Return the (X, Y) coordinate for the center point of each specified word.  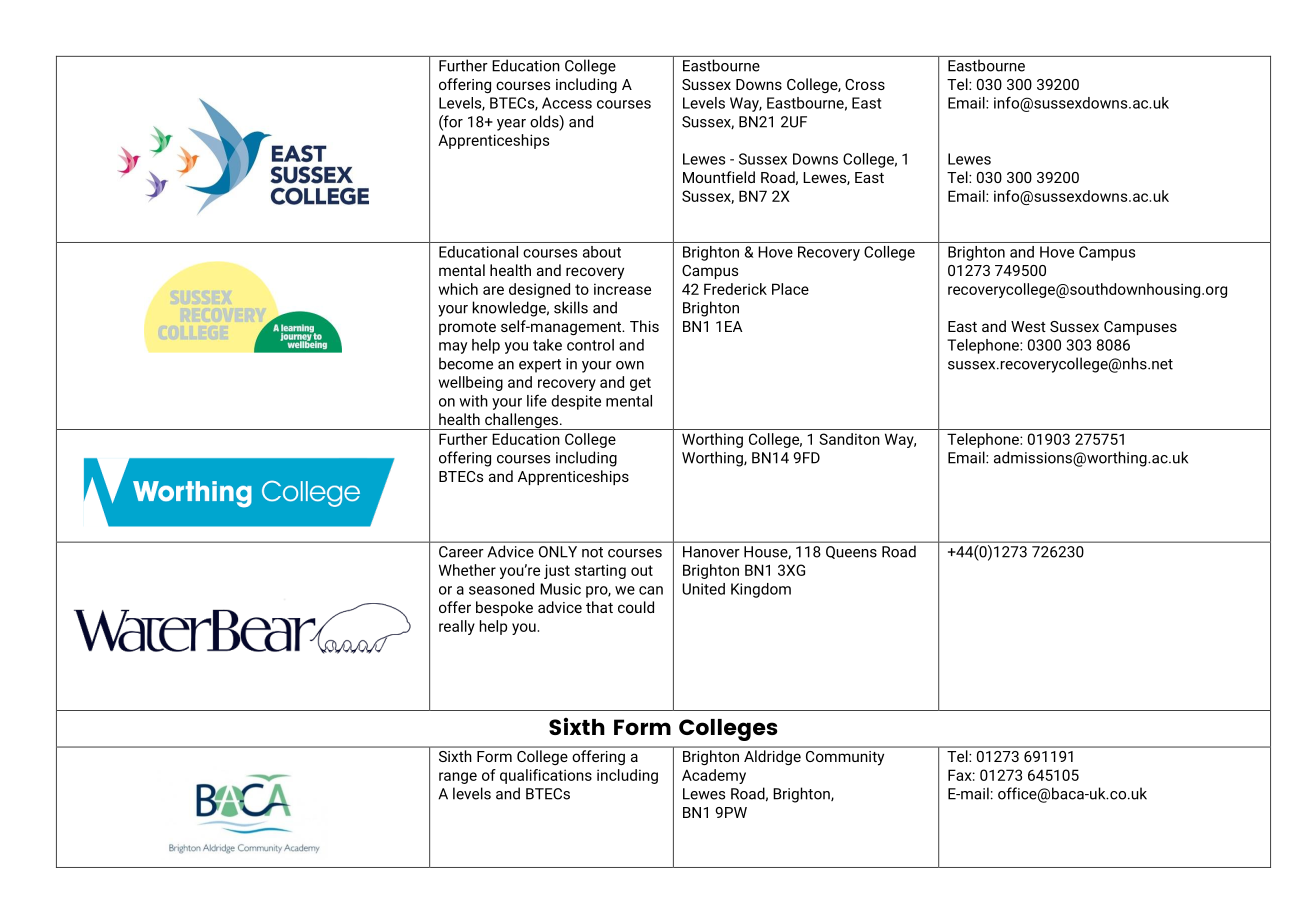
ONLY (558, 552)
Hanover (711, 552)
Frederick (735, 289)
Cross (865, 84)
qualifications (546, 776)
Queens (851, 552)
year (511, 125)
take (547, 345)
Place (790, 289)
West (1028, 326)
